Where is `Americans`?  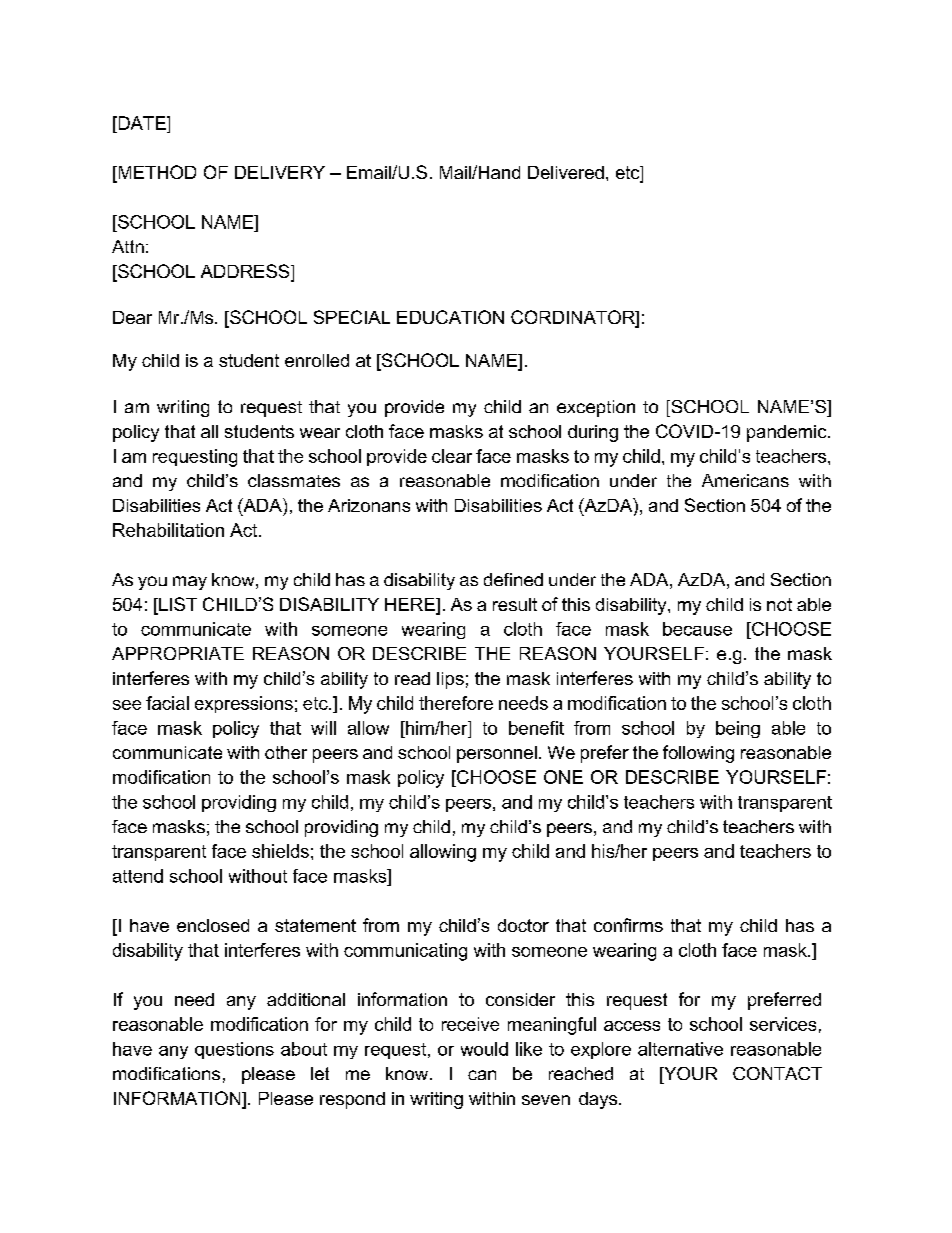
Americans is located at coordinates (745, 480).
